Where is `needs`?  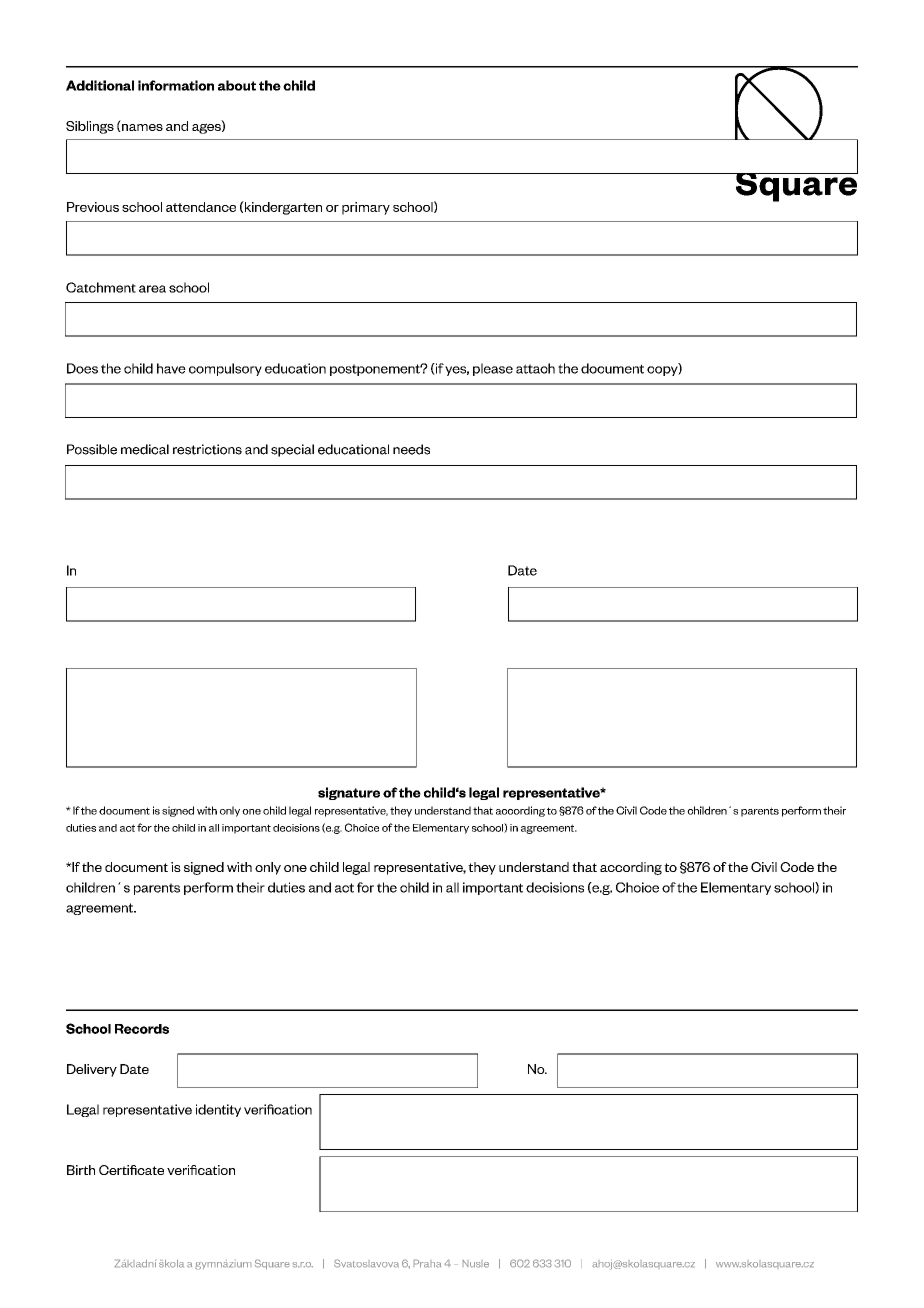
needs is located at coordinates (411, 449).
